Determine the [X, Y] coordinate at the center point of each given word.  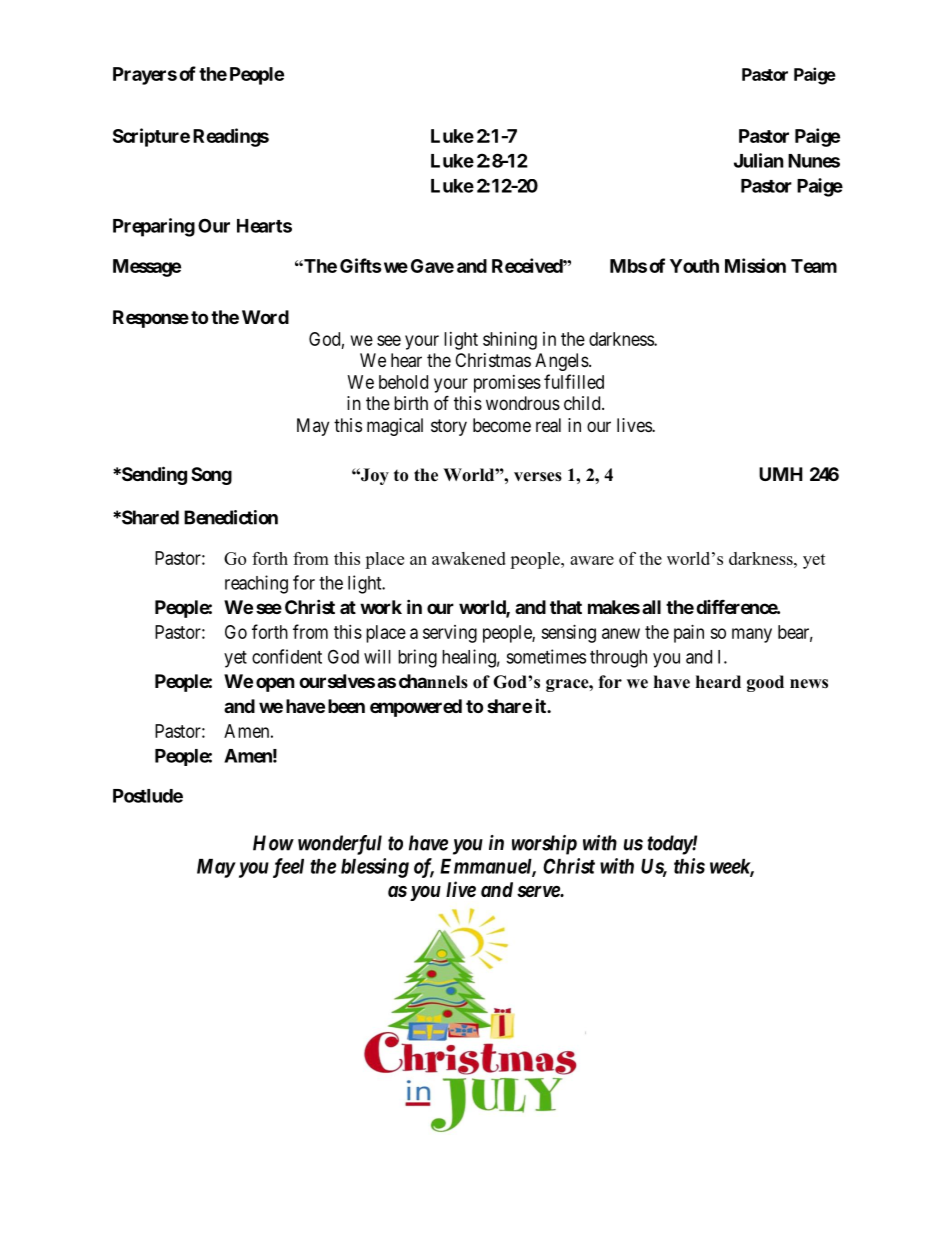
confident [287, 656]
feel [288, 868]
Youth [694, 266]
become [502, 425]
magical [395, 427]
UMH [781, 474]
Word [265, 317]
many [752, 635]
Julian [759, 160]
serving [450, 634]
